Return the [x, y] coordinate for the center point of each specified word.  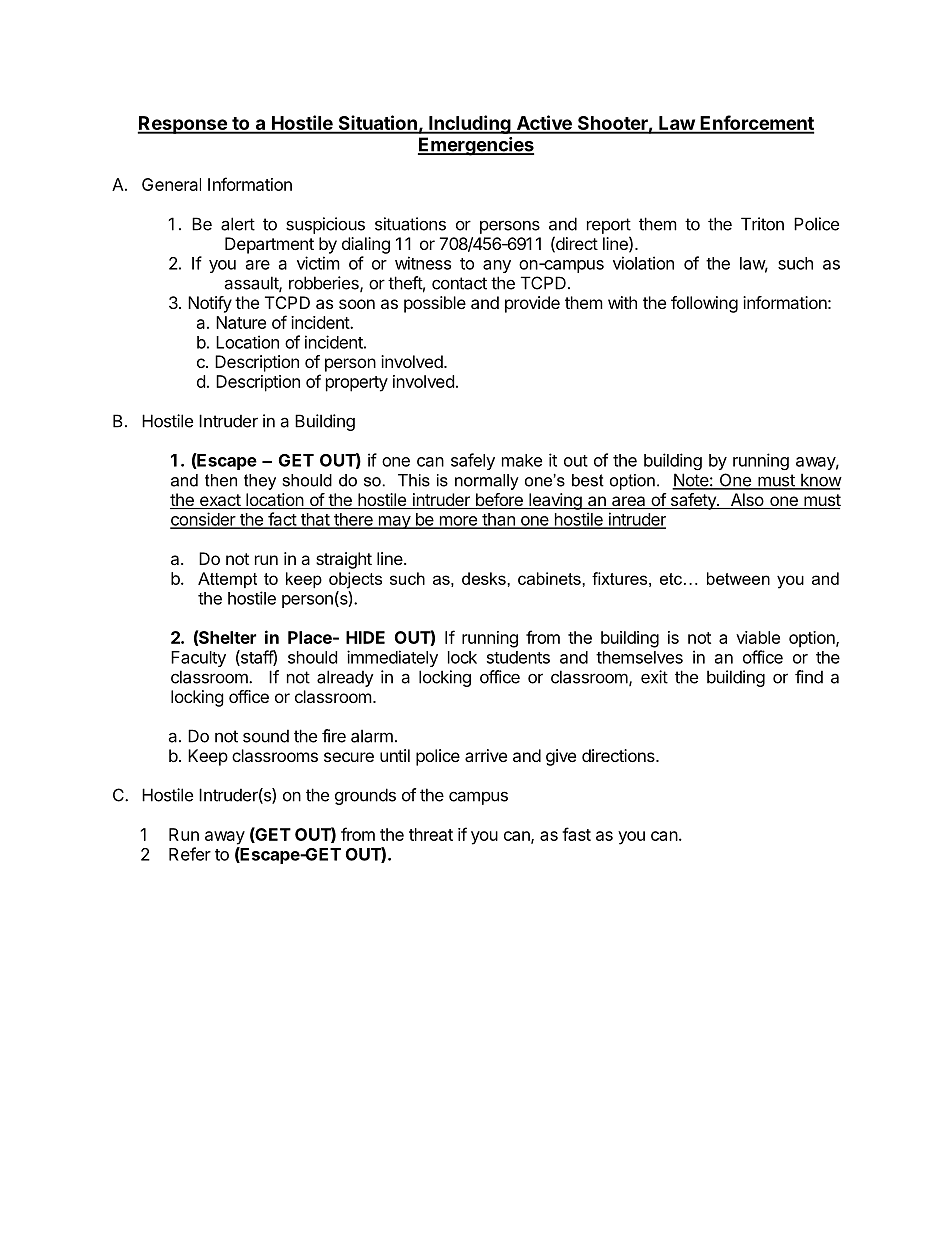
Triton [762, 224]
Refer [190, 854]
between [738, 578]
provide [532, 304]
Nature [241, 322]
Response [183, 125]
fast [576, 834]
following [704, 304]
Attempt [227, 580]
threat [431, 834]
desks [485, 578]
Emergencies [476, 146]
